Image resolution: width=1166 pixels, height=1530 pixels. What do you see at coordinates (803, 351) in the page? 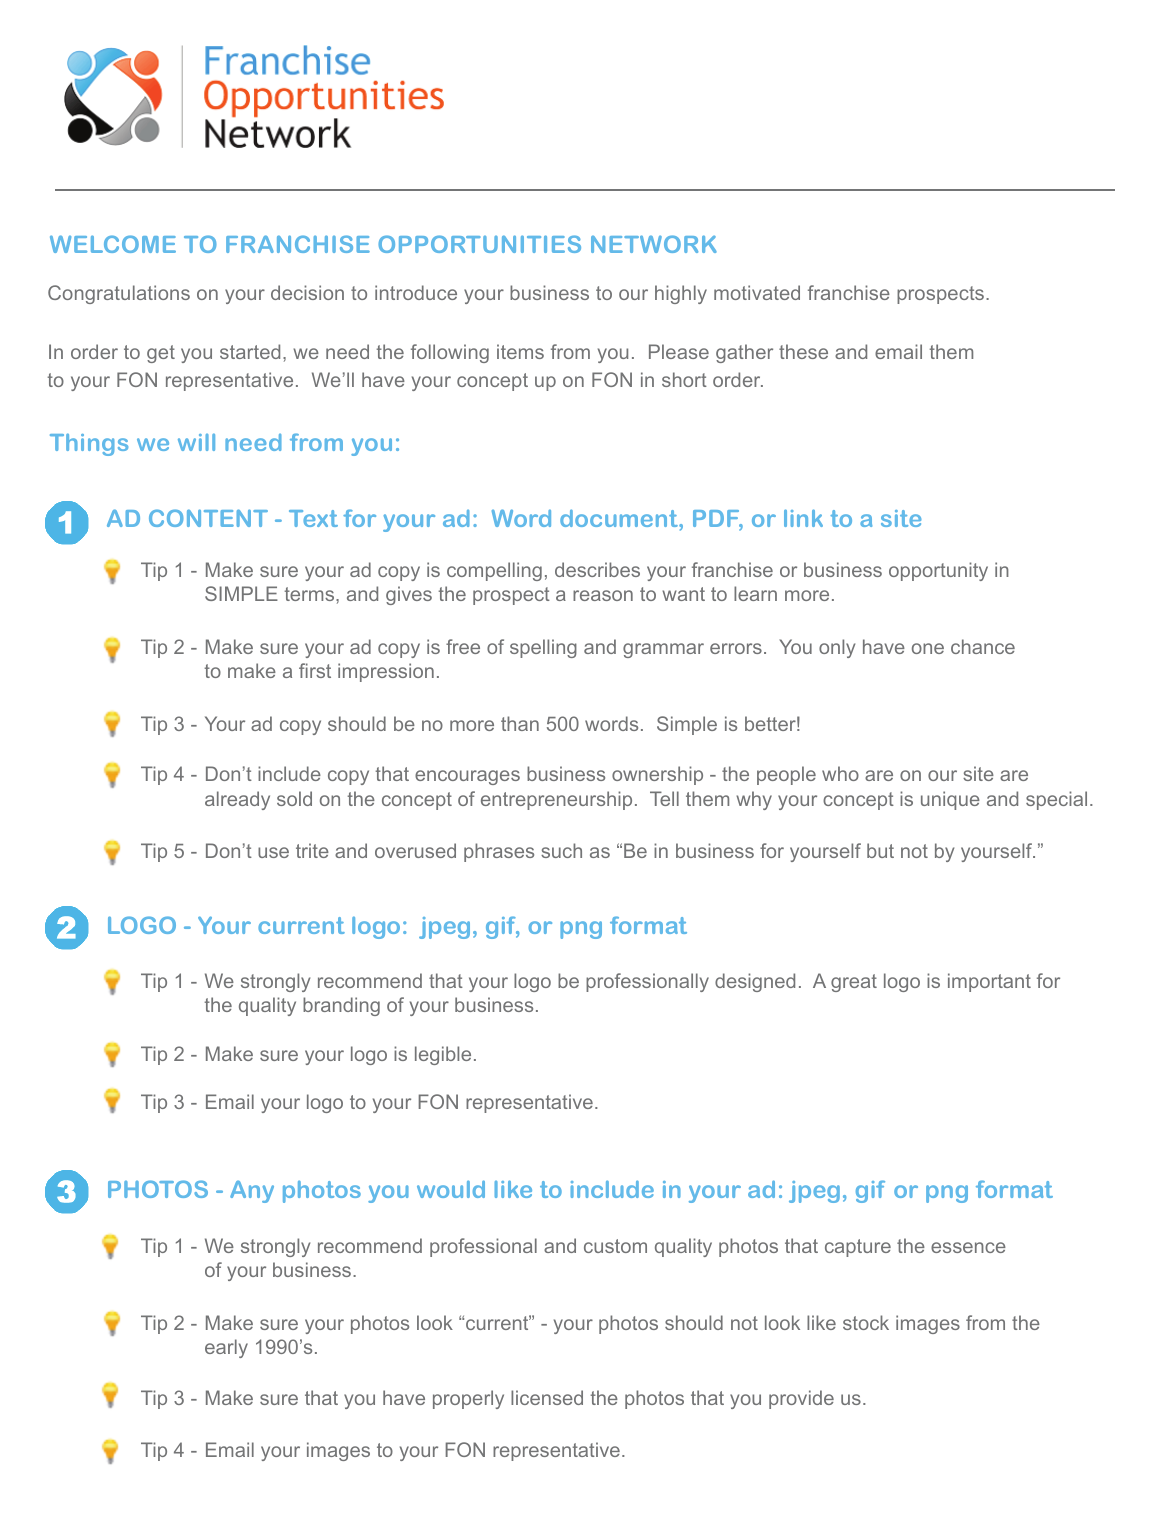
I see `these` at bounding box center [803, 351].
